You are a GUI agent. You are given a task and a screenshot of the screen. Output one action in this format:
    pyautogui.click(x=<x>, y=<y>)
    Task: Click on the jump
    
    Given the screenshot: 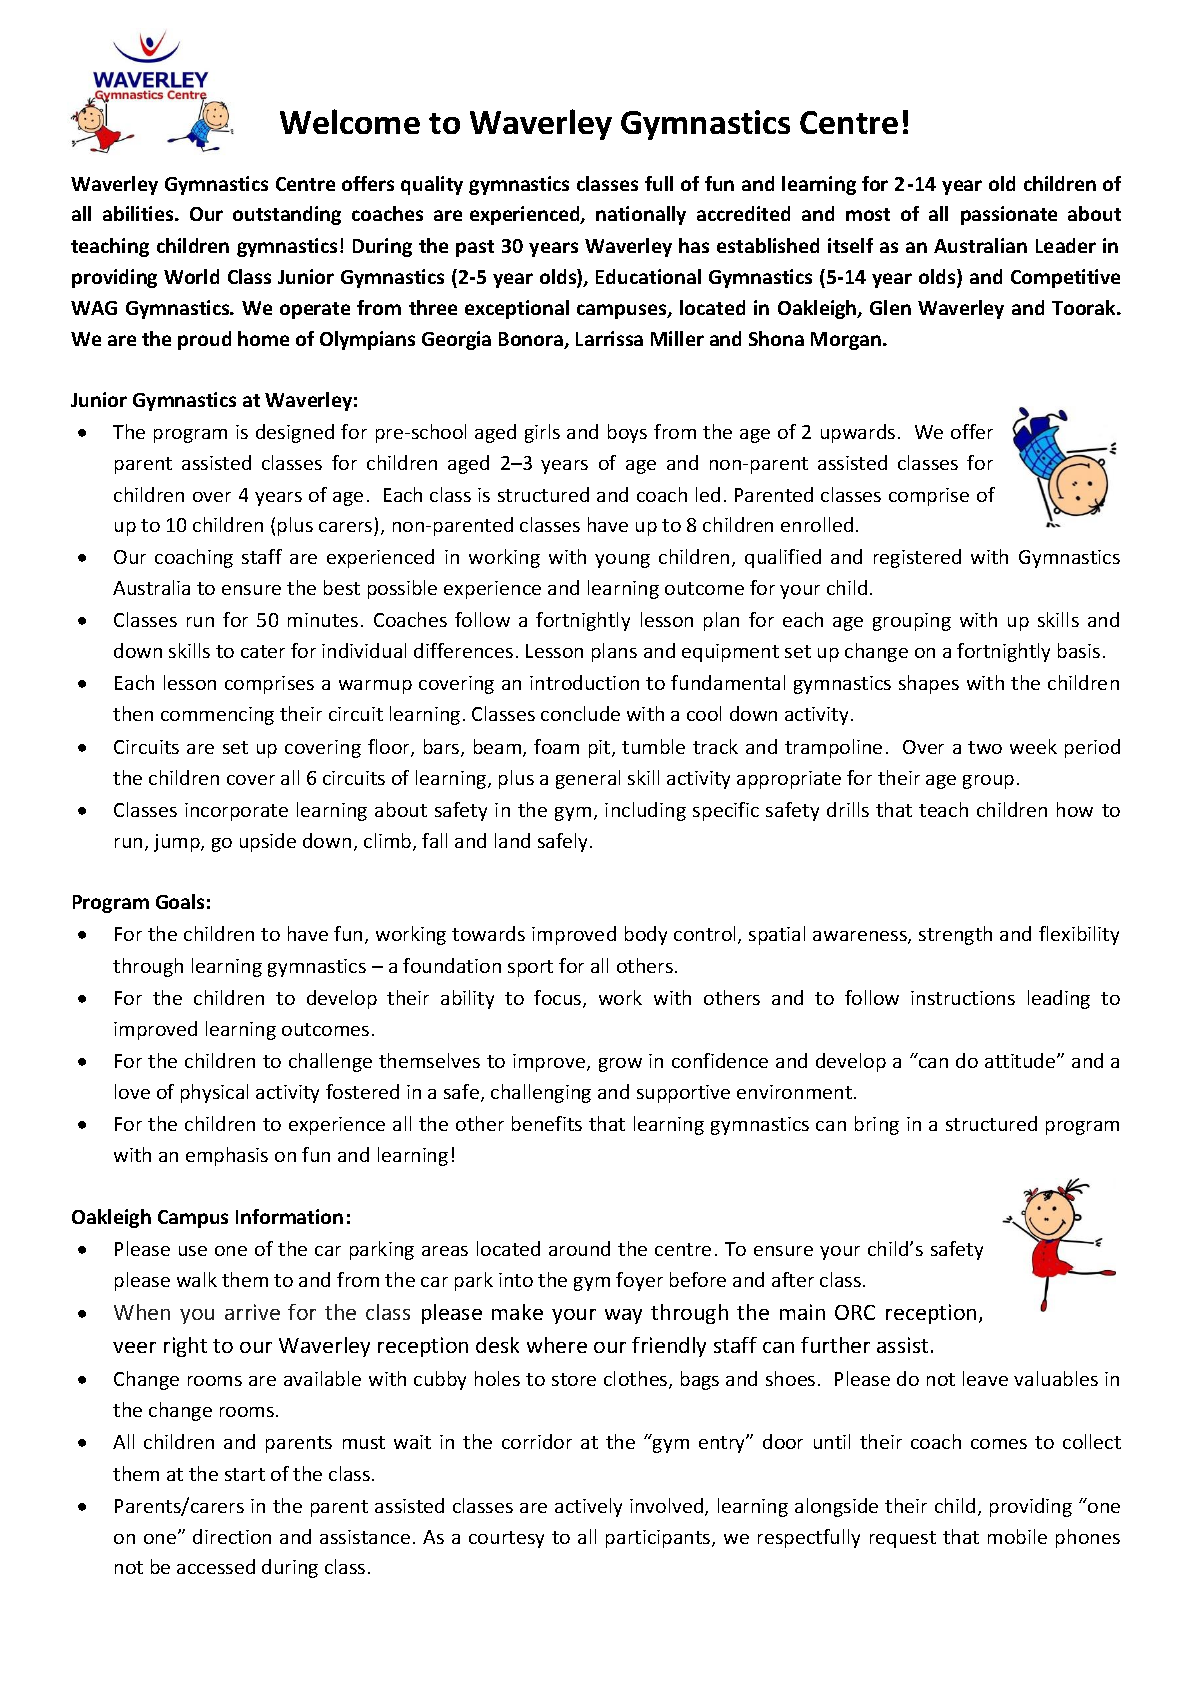 What is the action you would take?
    pyautogui.click(x=178, y=843)
